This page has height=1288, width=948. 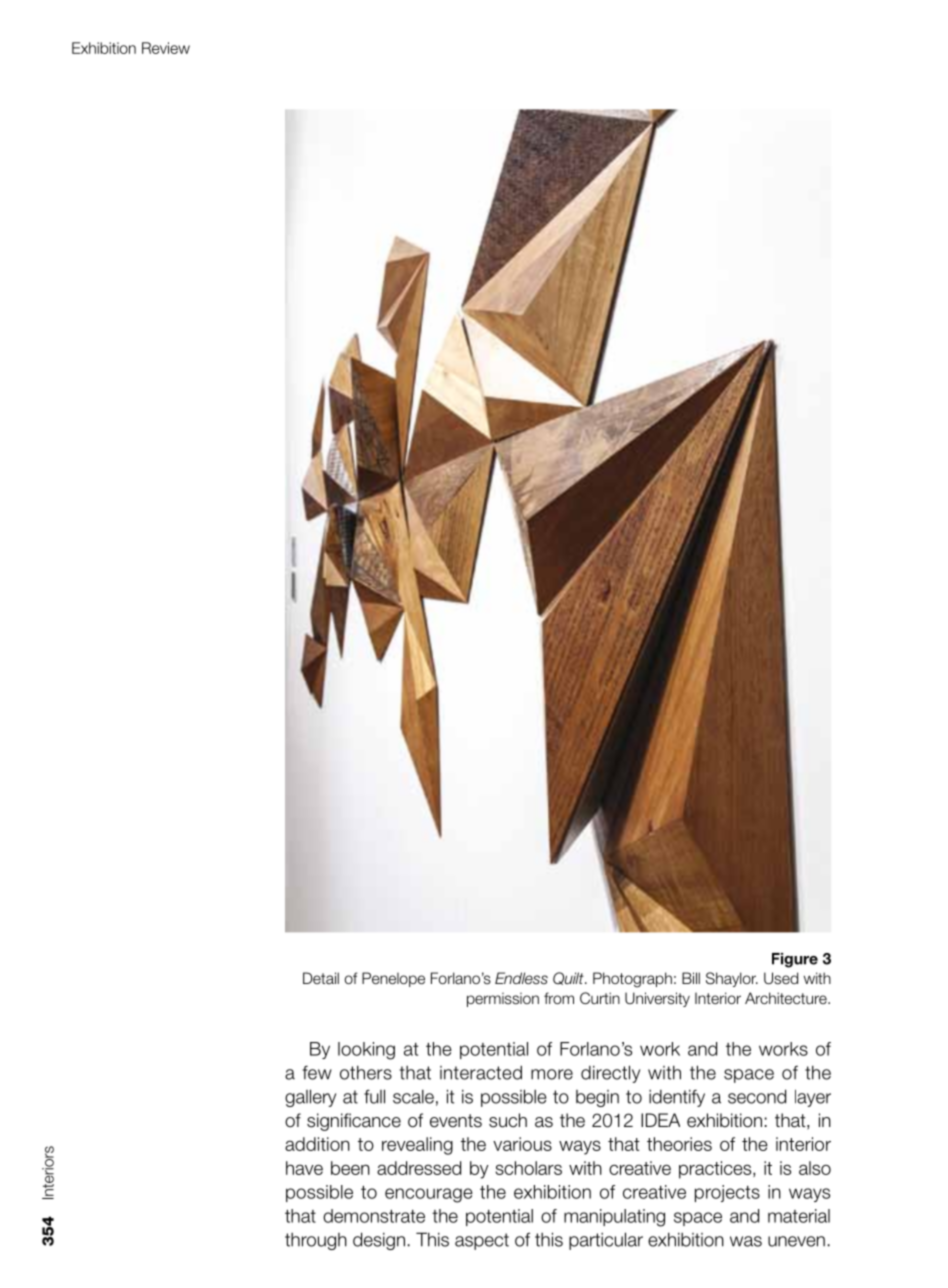 I want to click on scholars, so click(x=528, y=1168).
